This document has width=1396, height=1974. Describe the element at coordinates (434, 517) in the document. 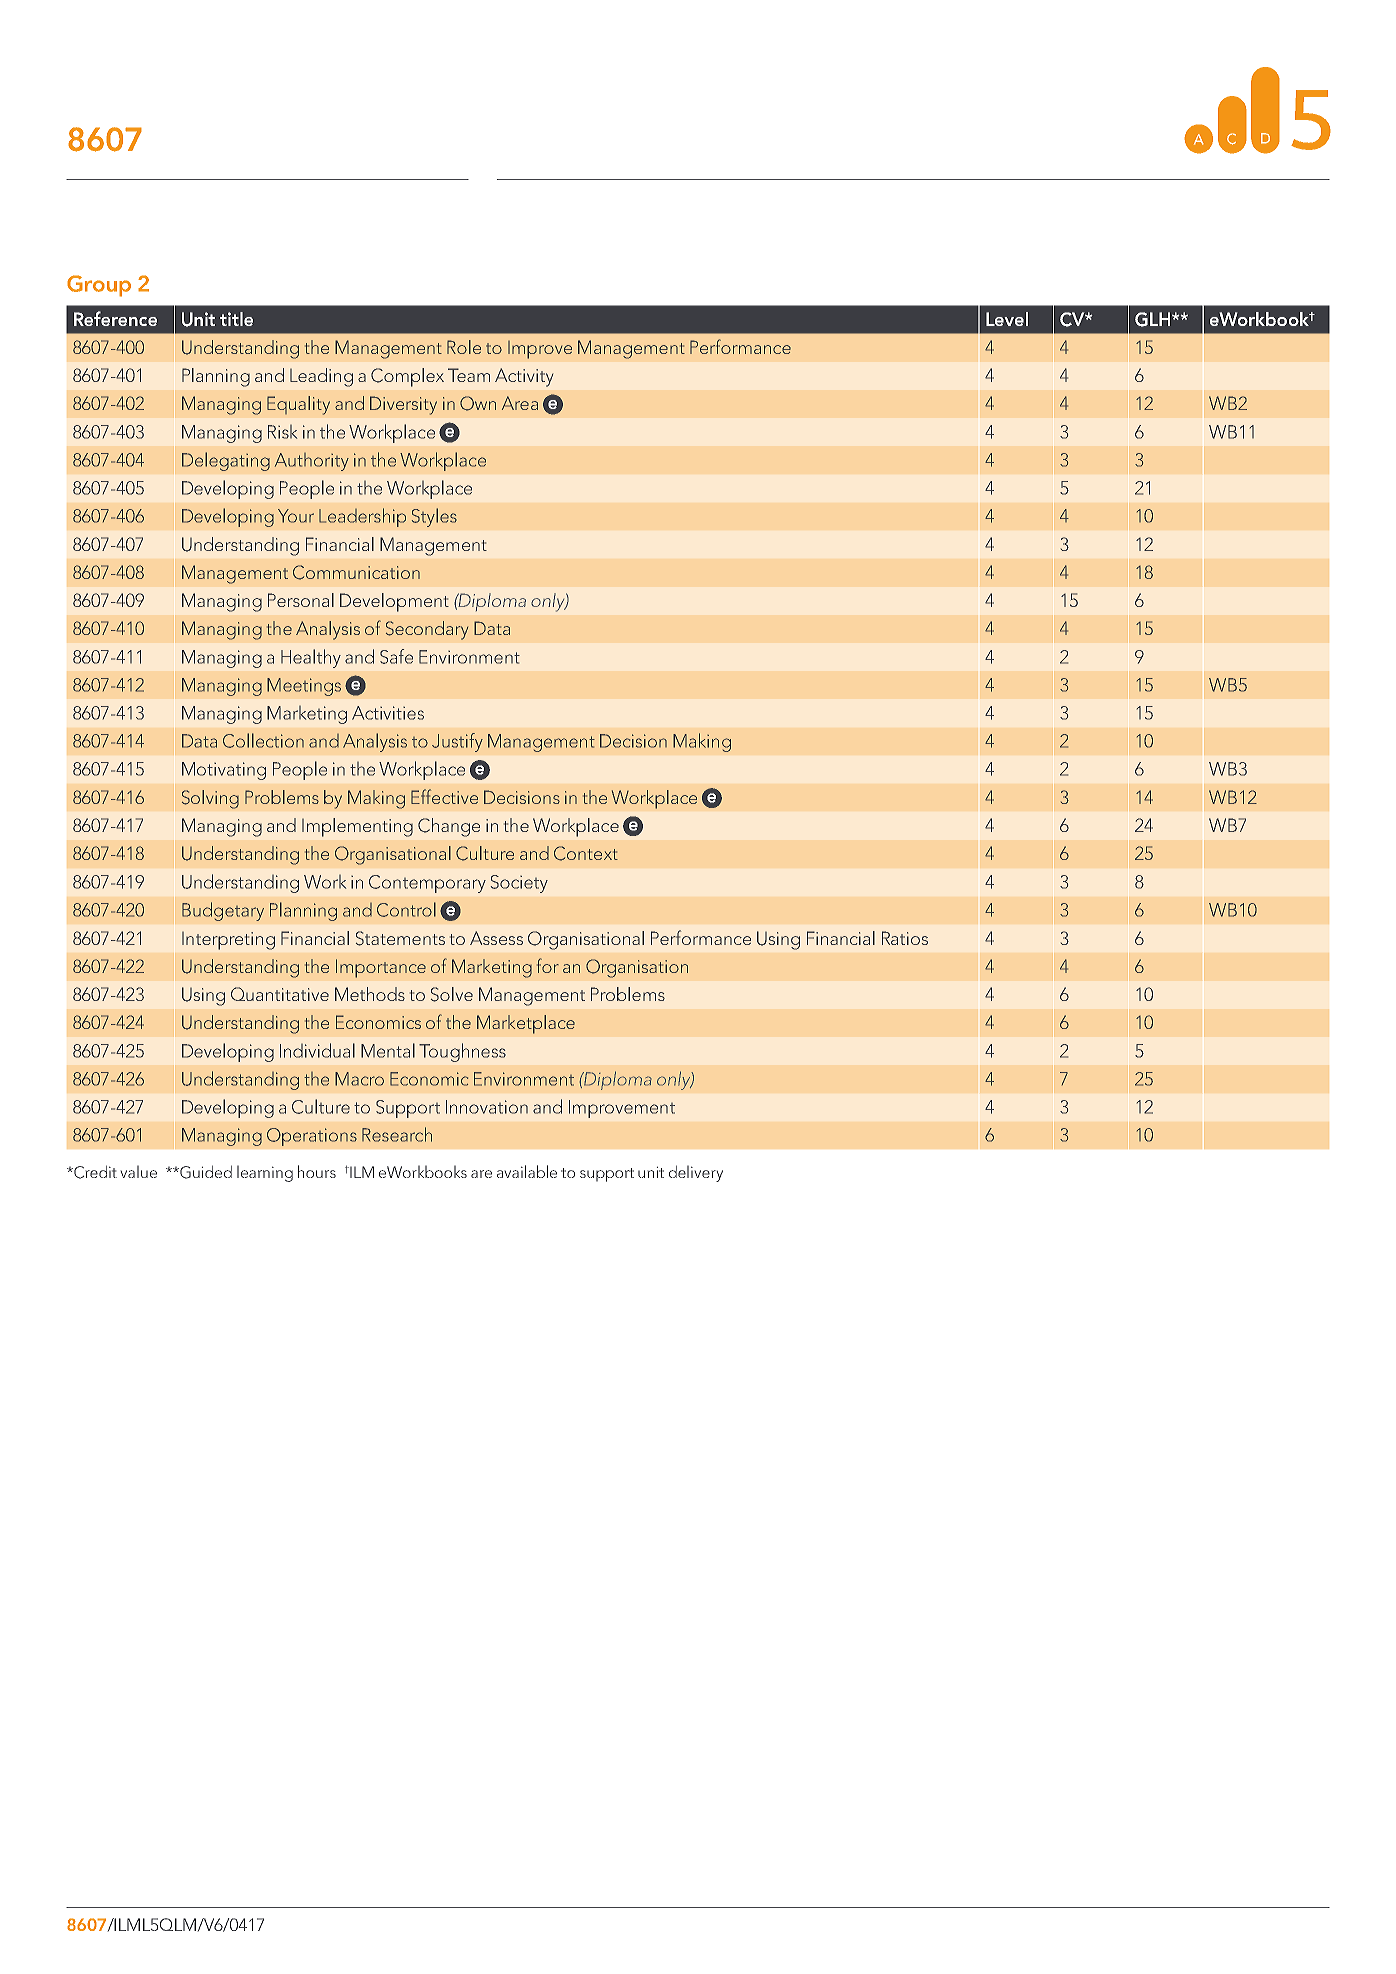

I see `Styles` at that location.
